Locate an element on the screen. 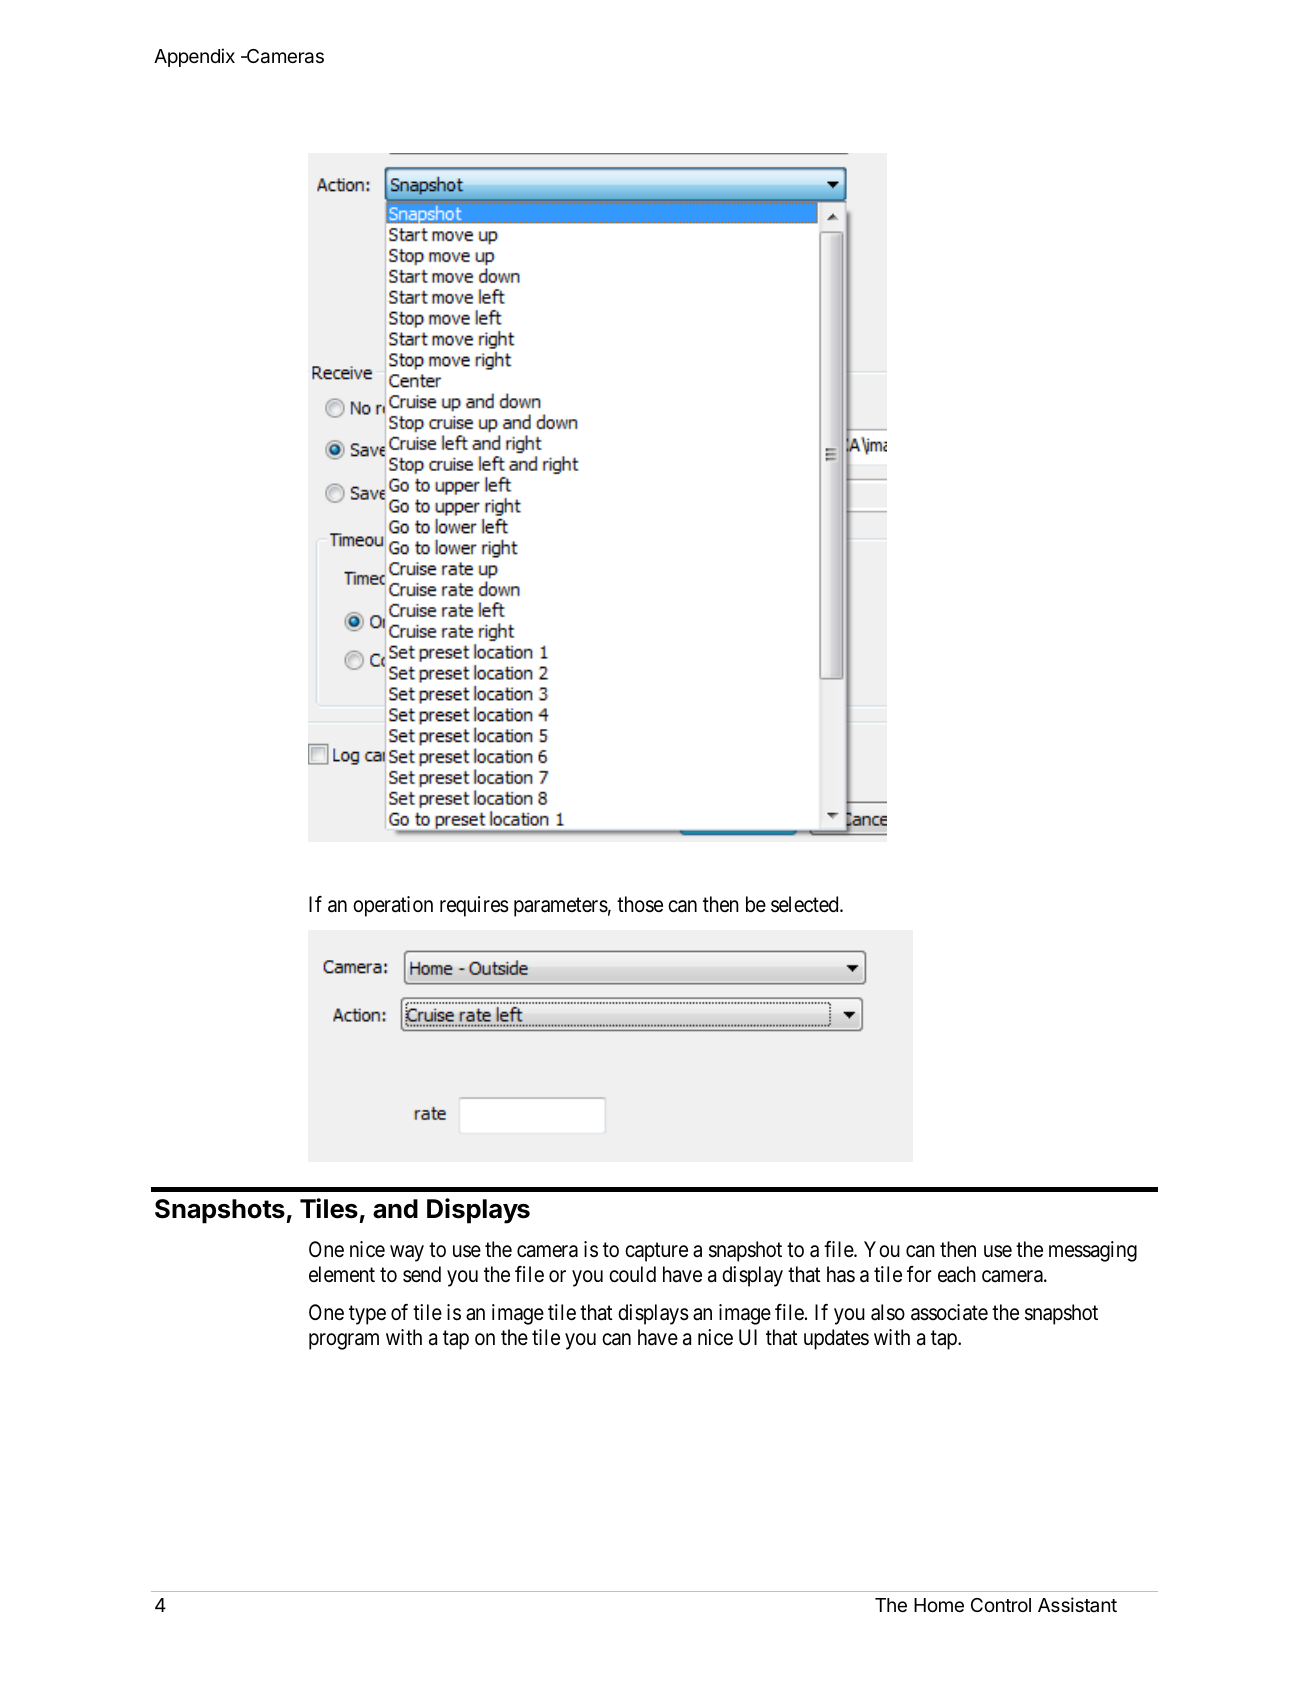 Image resolution: width=1309 pixels, height=1693 pixels. selected is located at coordinates (806, 904).
